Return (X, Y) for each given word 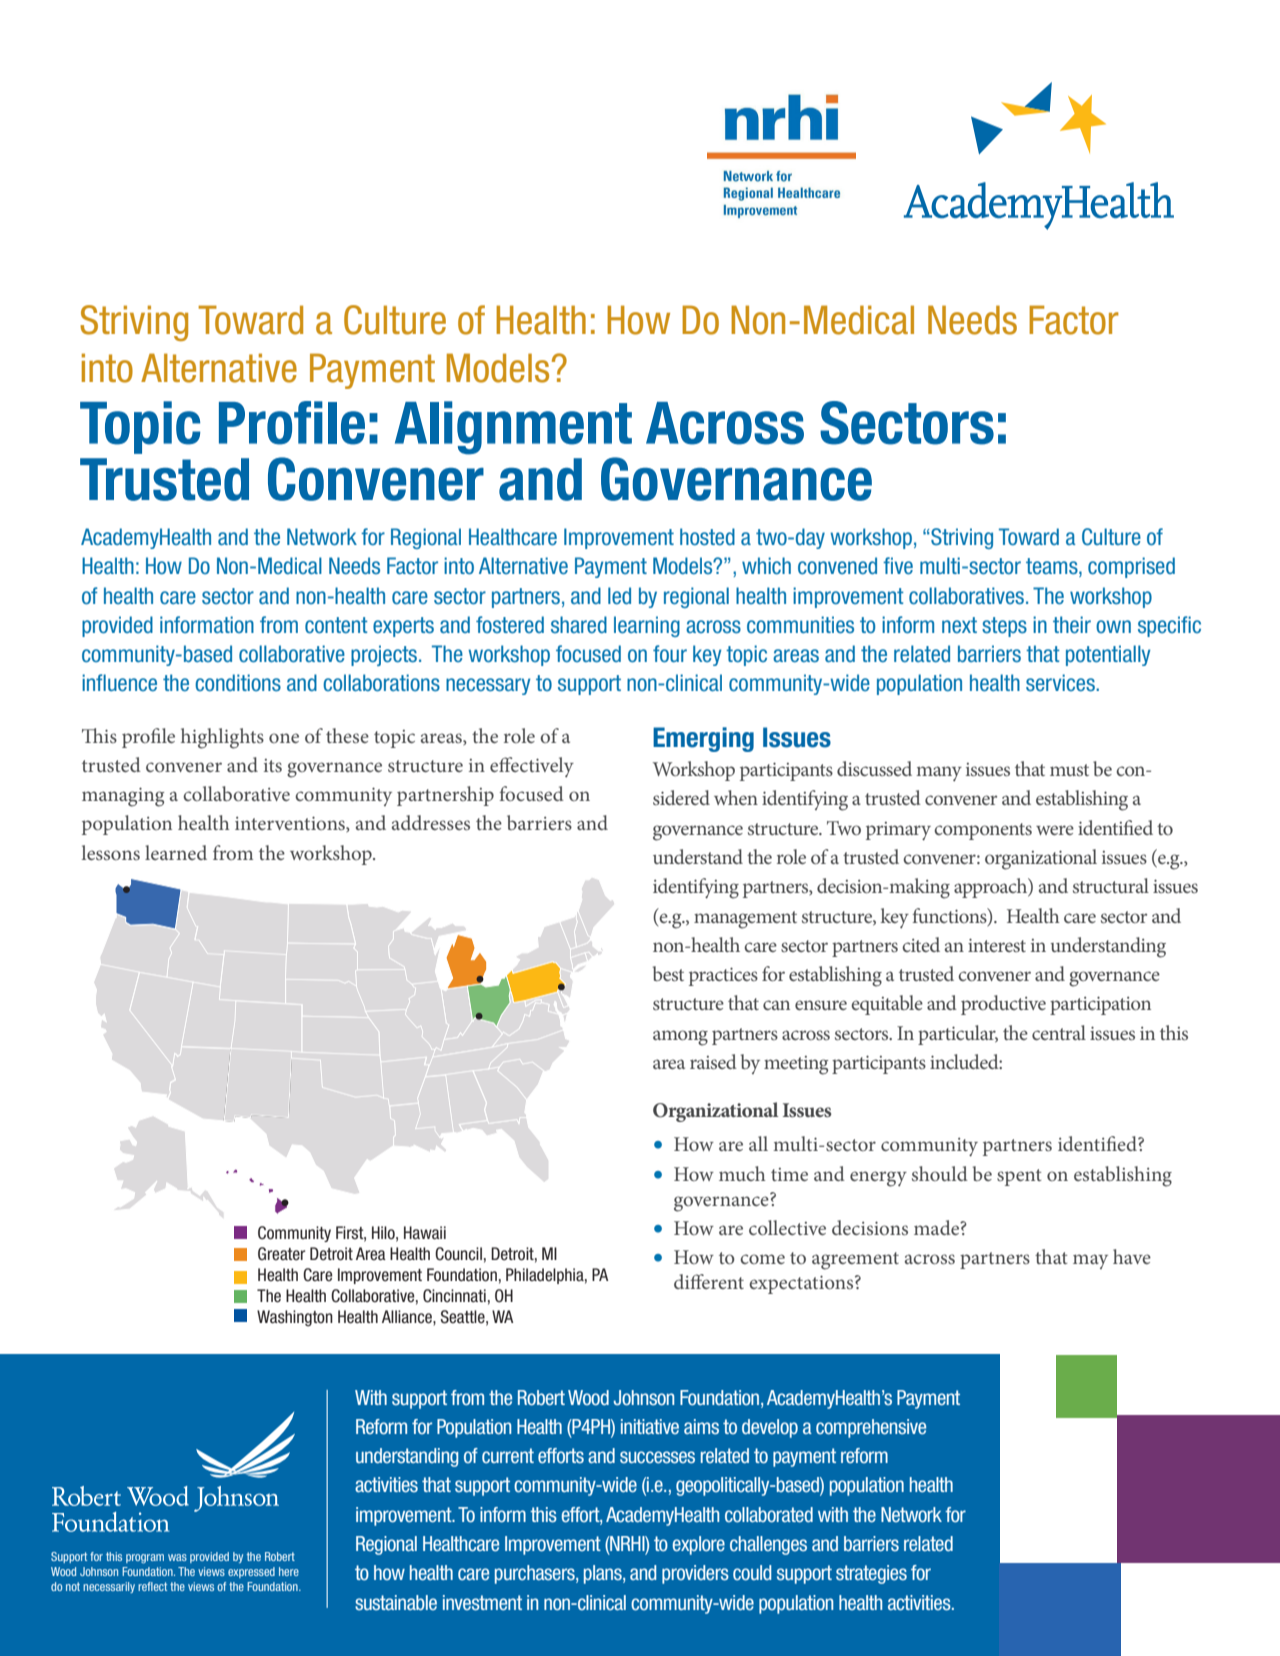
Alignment (513, 428)
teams (1053, 567)
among (680, 1038)
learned (176, 852)
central (1059, 1032)
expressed (251, 1572)
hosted (707, 537)
